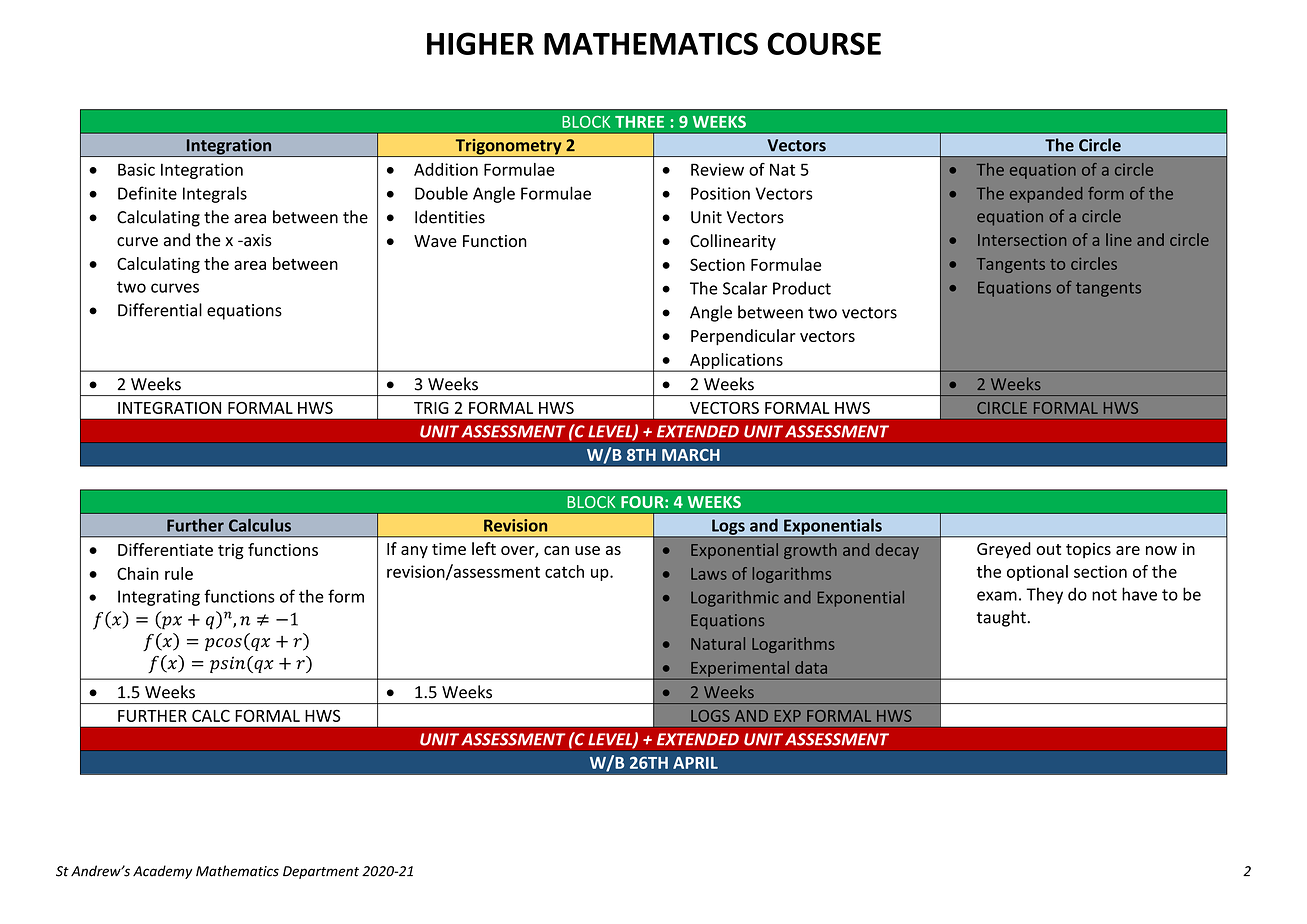 This document has width=1307, height=924. What do you see at coordinates (691, 455) in the document?
I see `MARCH` at bounding box center [691, 455].
